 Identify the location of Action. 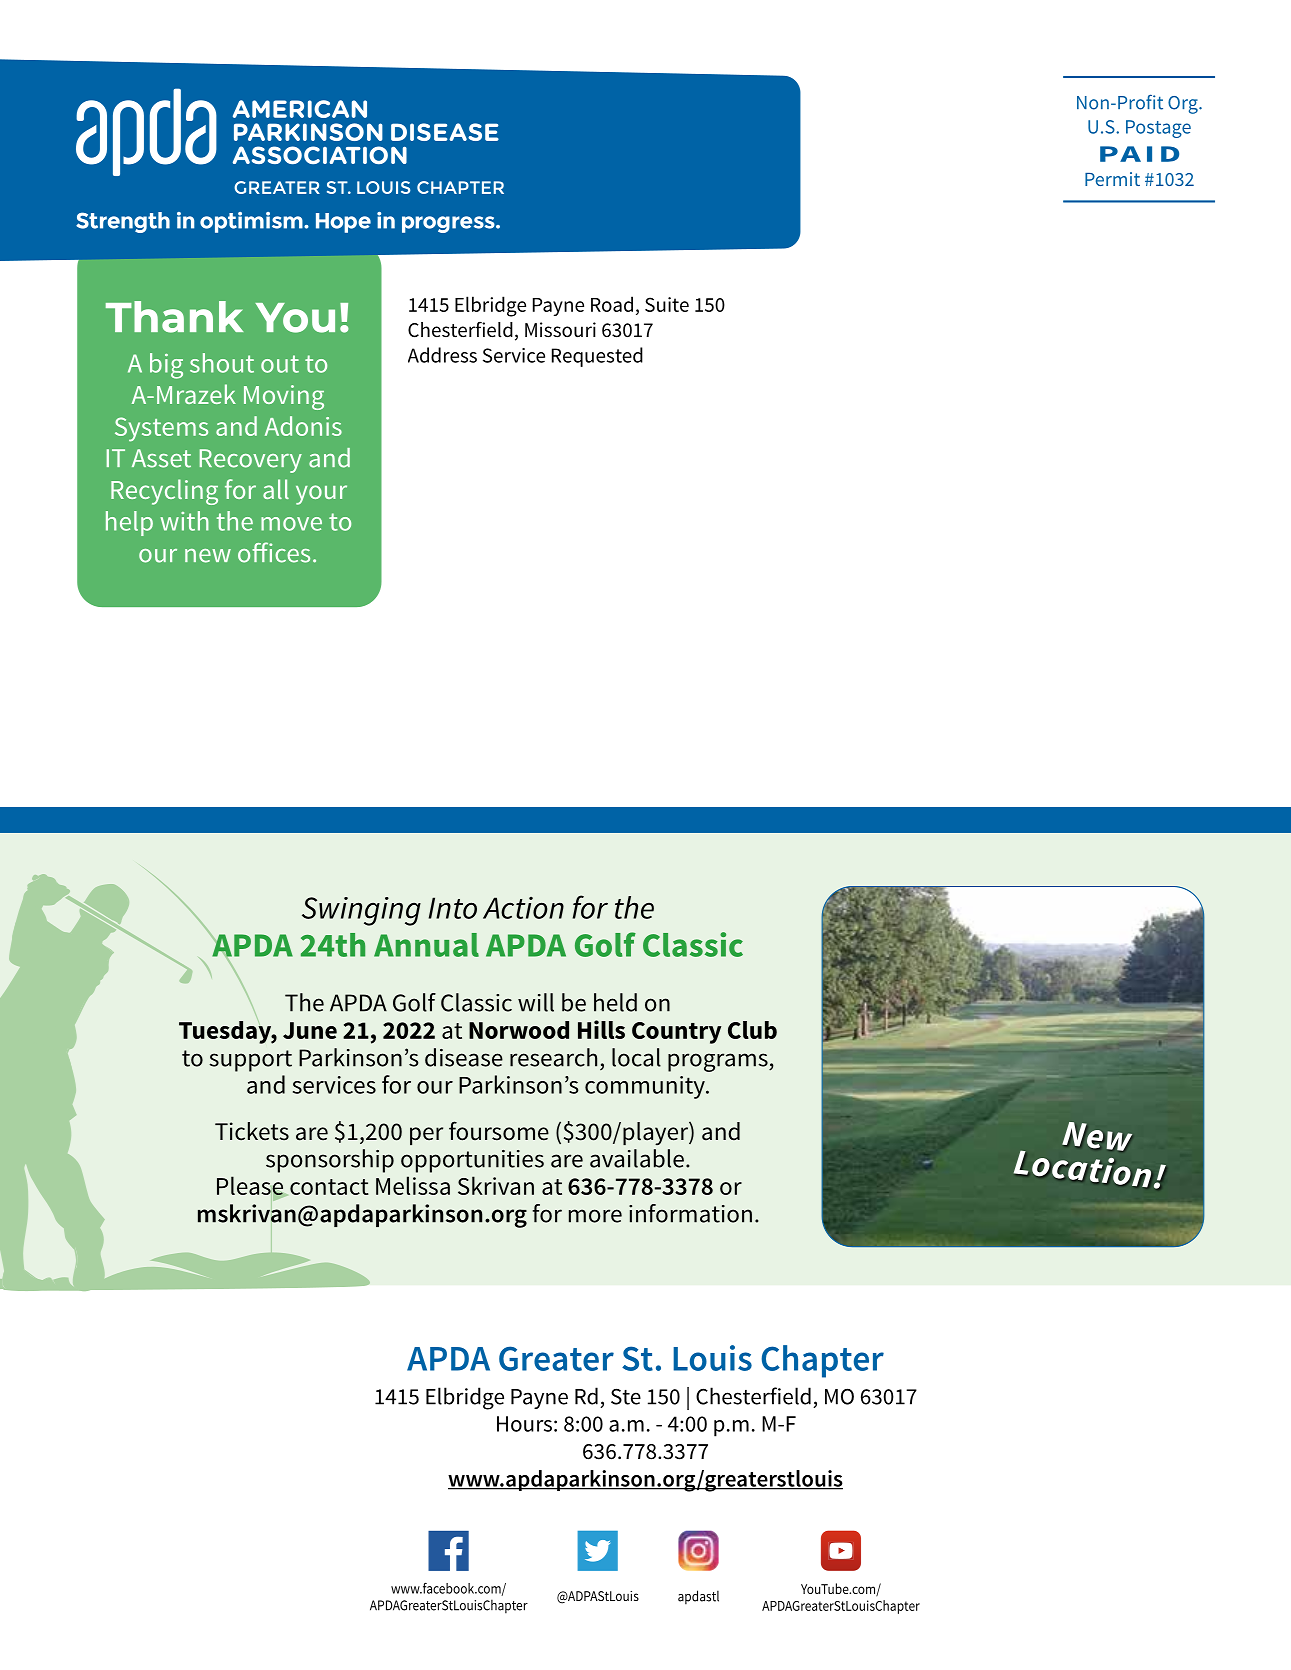
(523, 908).
